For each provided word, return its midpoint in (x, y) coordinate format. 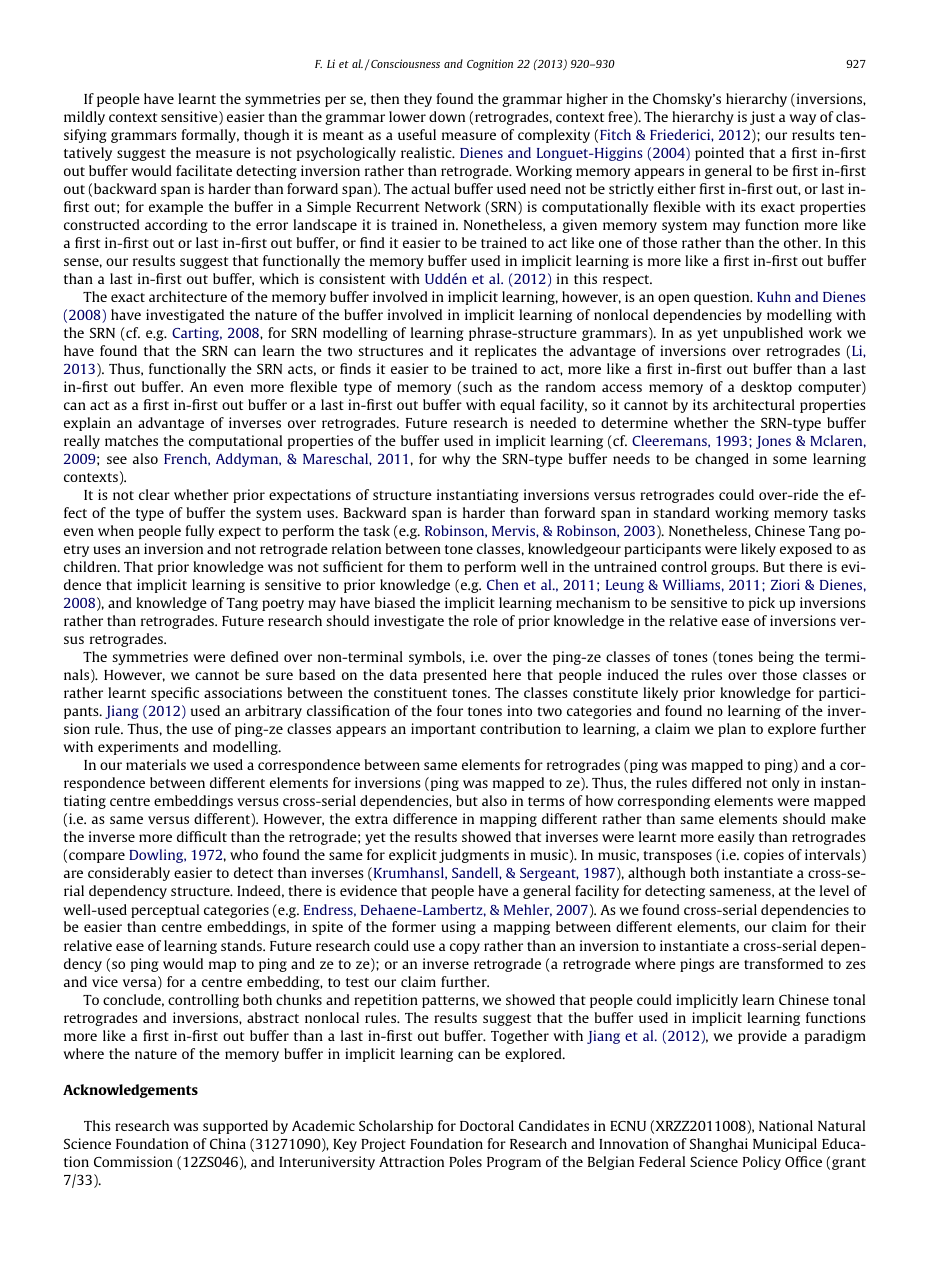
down (447, 116)
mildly (84, 118)
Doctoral (487, 1125)
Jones (773, 442)
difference (425, 818)
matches (131, 440)
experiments (138, 748)
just (762, 118)
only (786, 784)
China (228, 1143)
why (456, 460)
